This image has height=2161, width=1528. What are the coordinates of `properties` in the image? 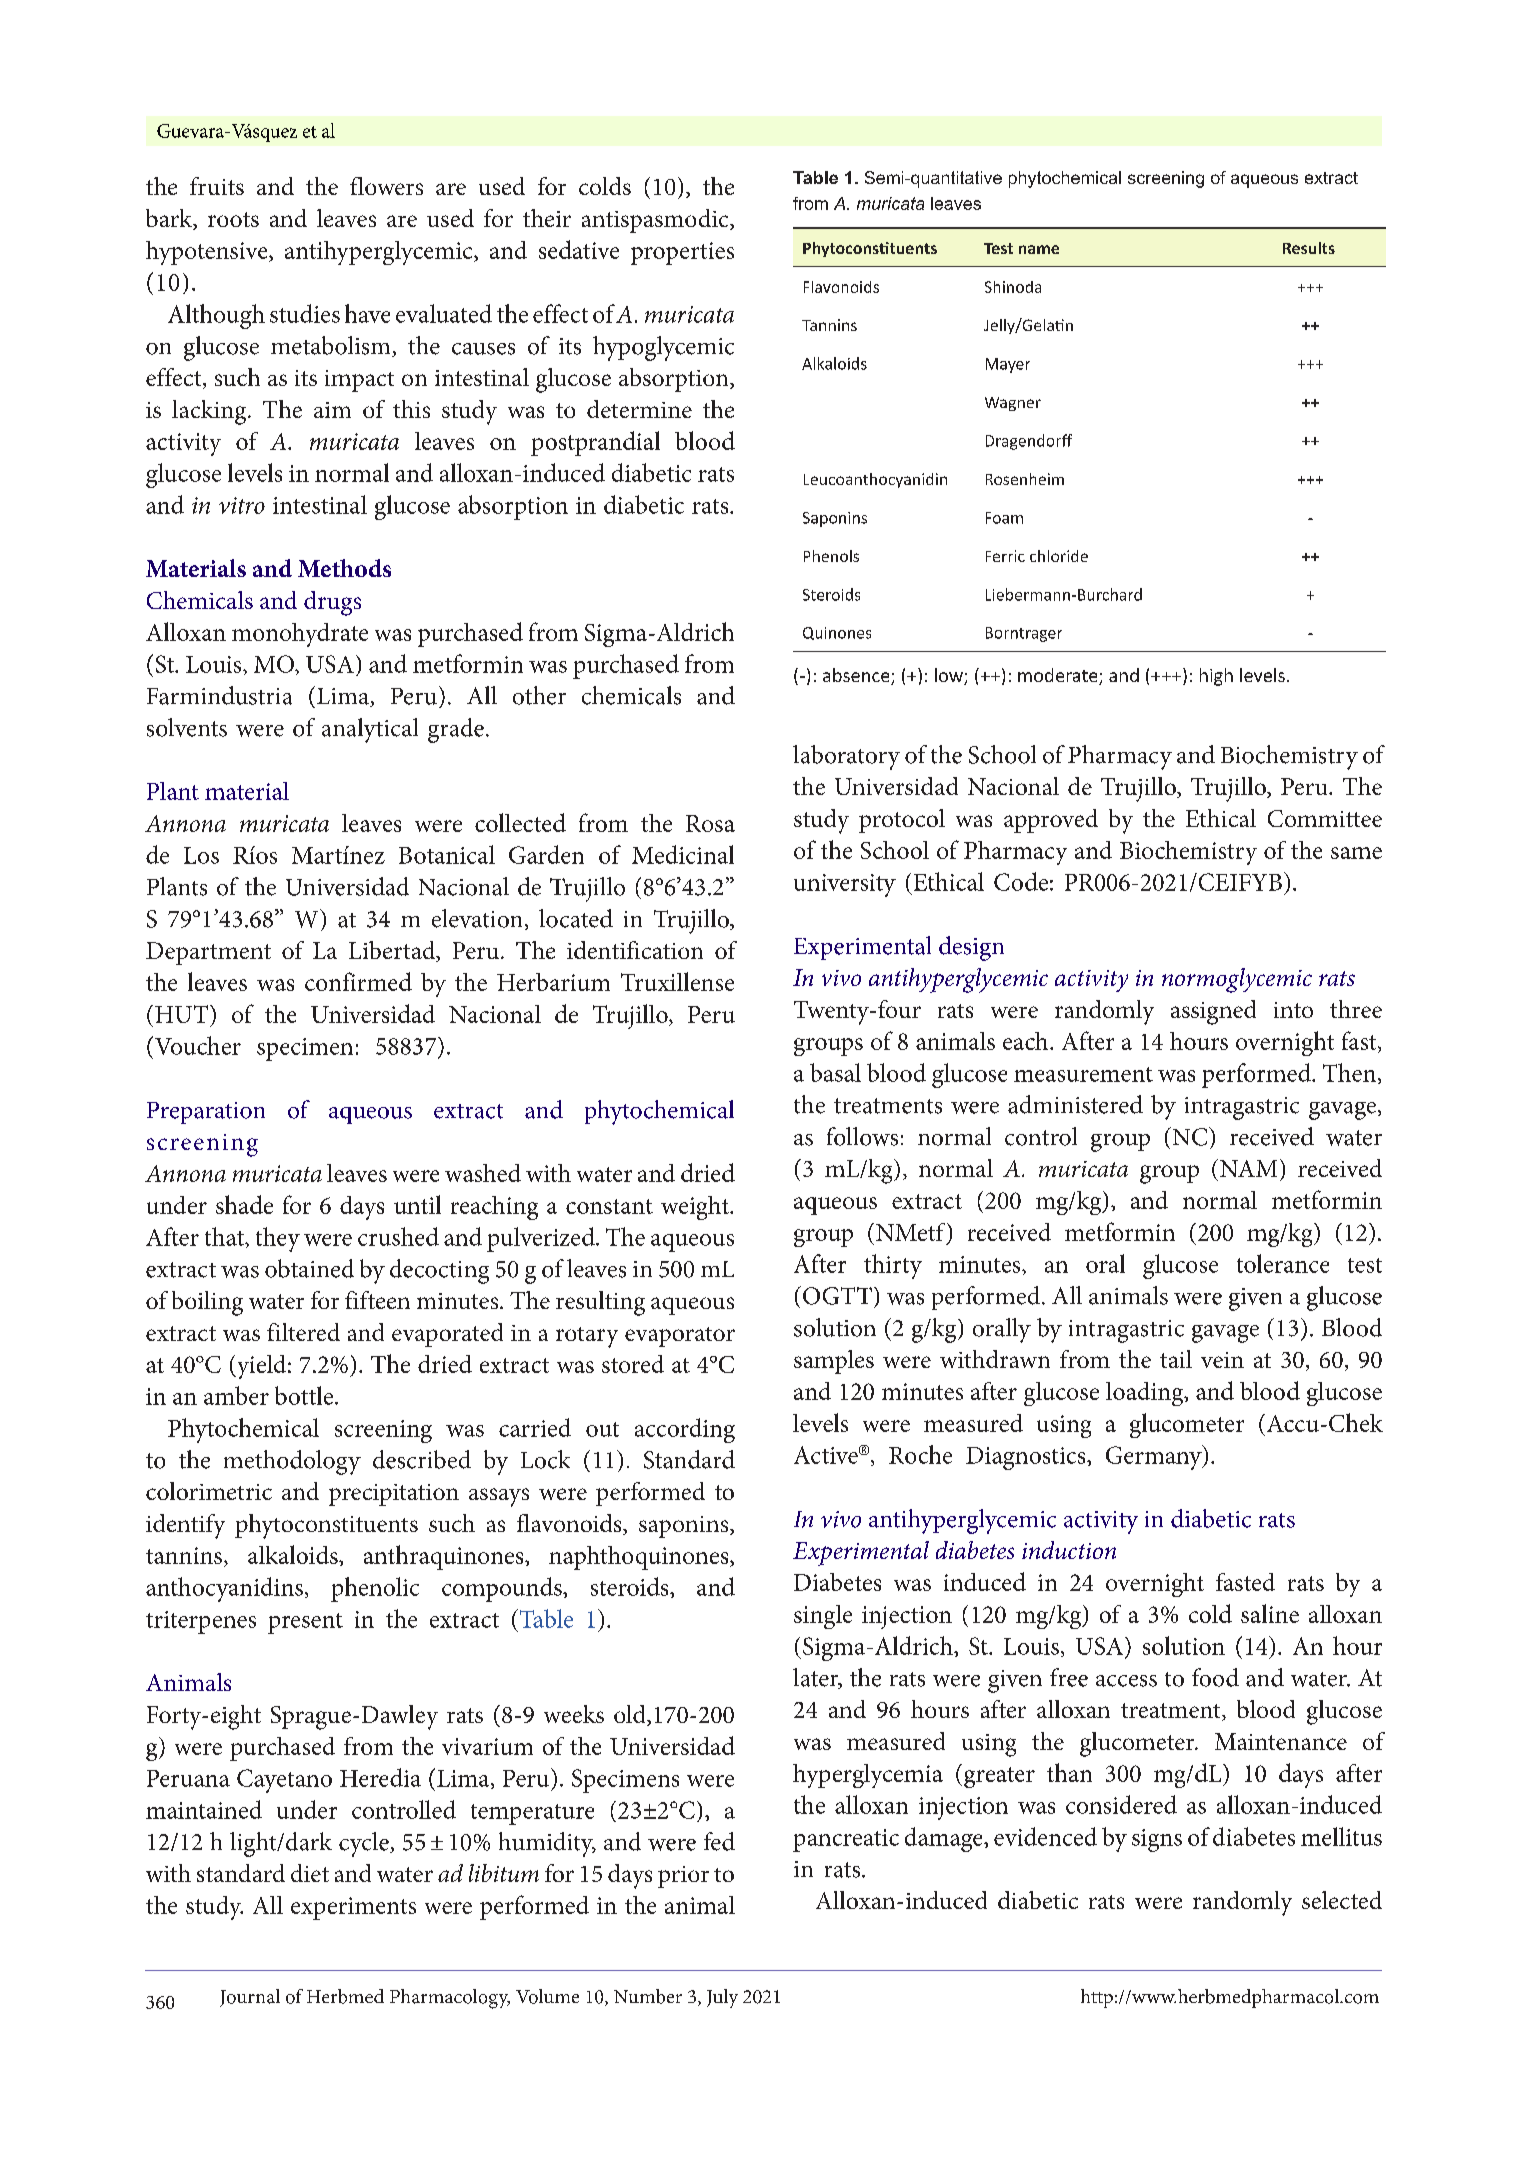 It's located at (682, 253).
